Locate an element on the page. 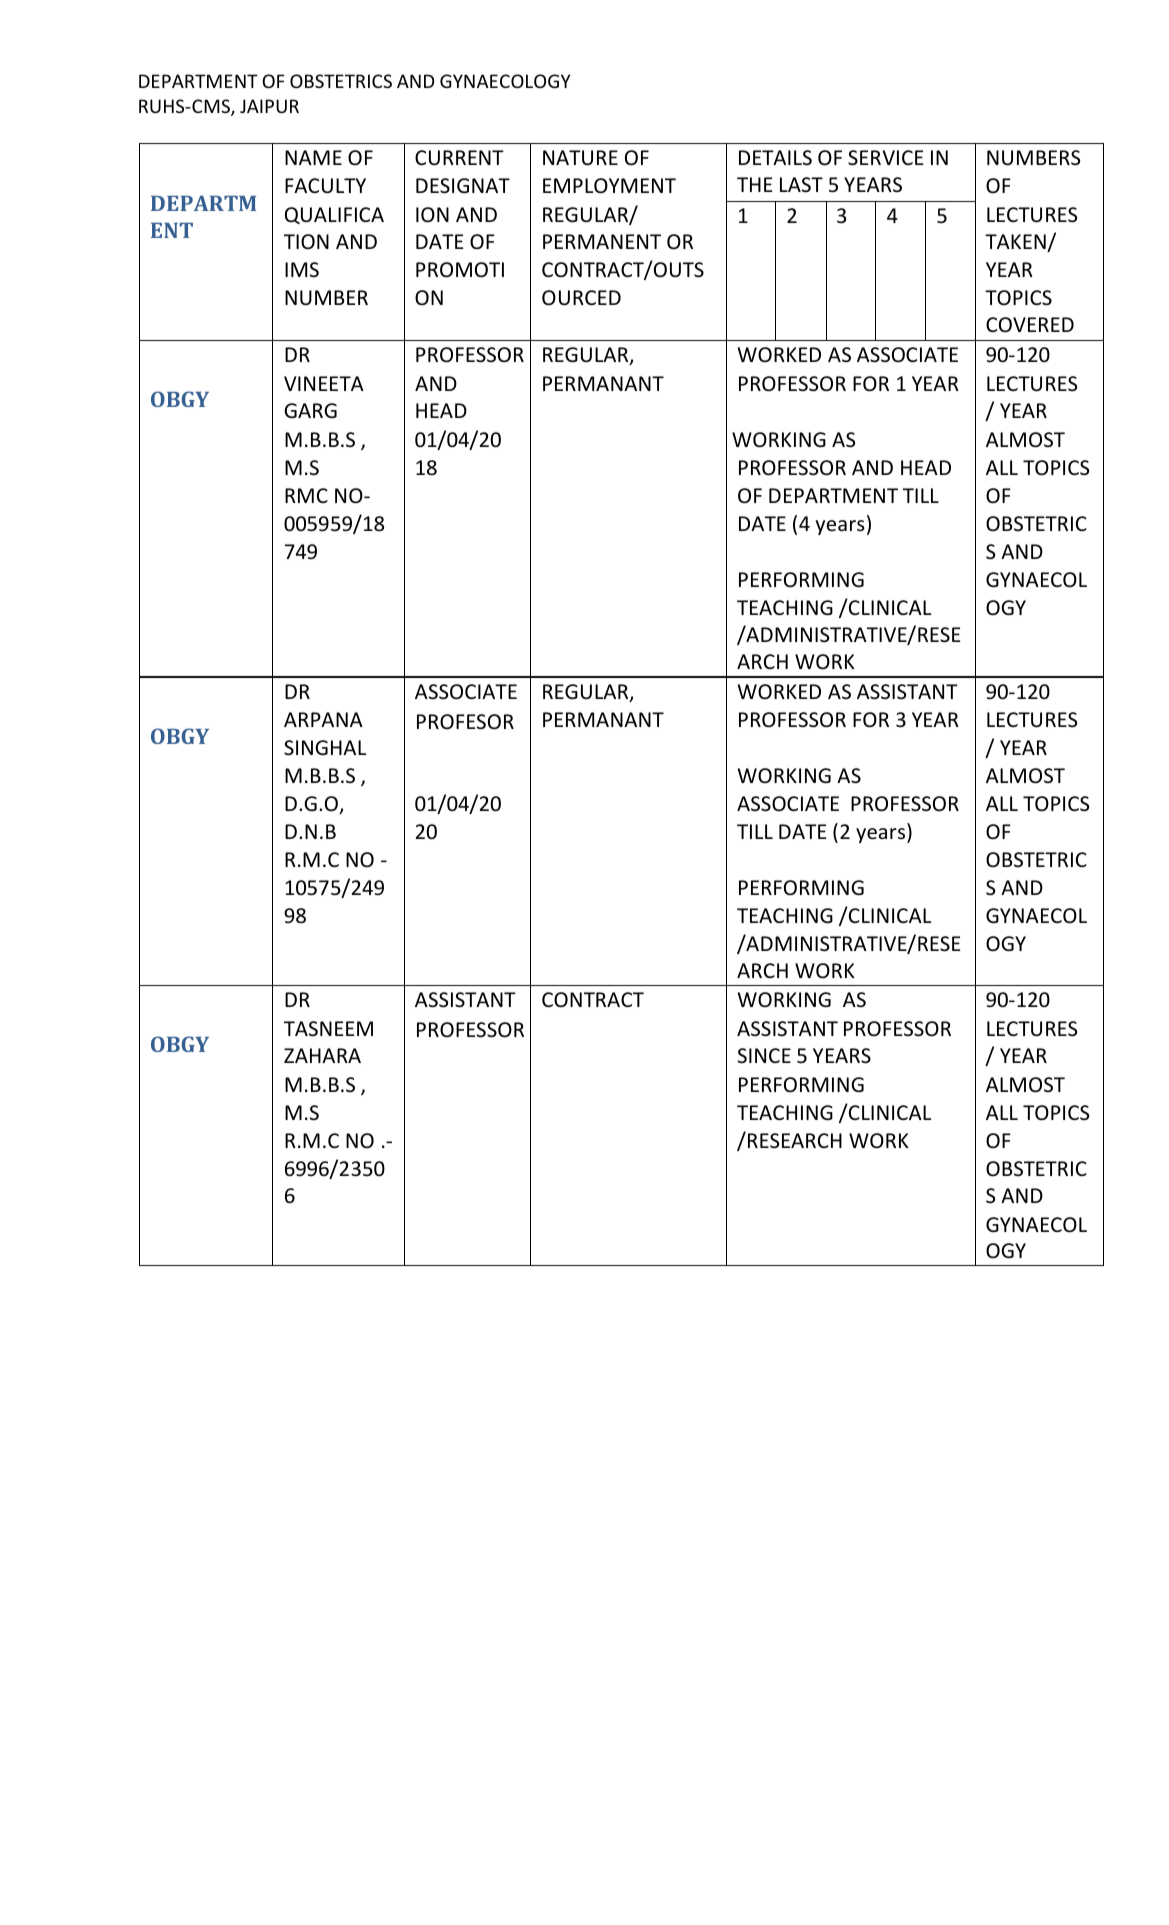 The image size is (1169, 1925). RMC is located at coordinates (306, 495).
